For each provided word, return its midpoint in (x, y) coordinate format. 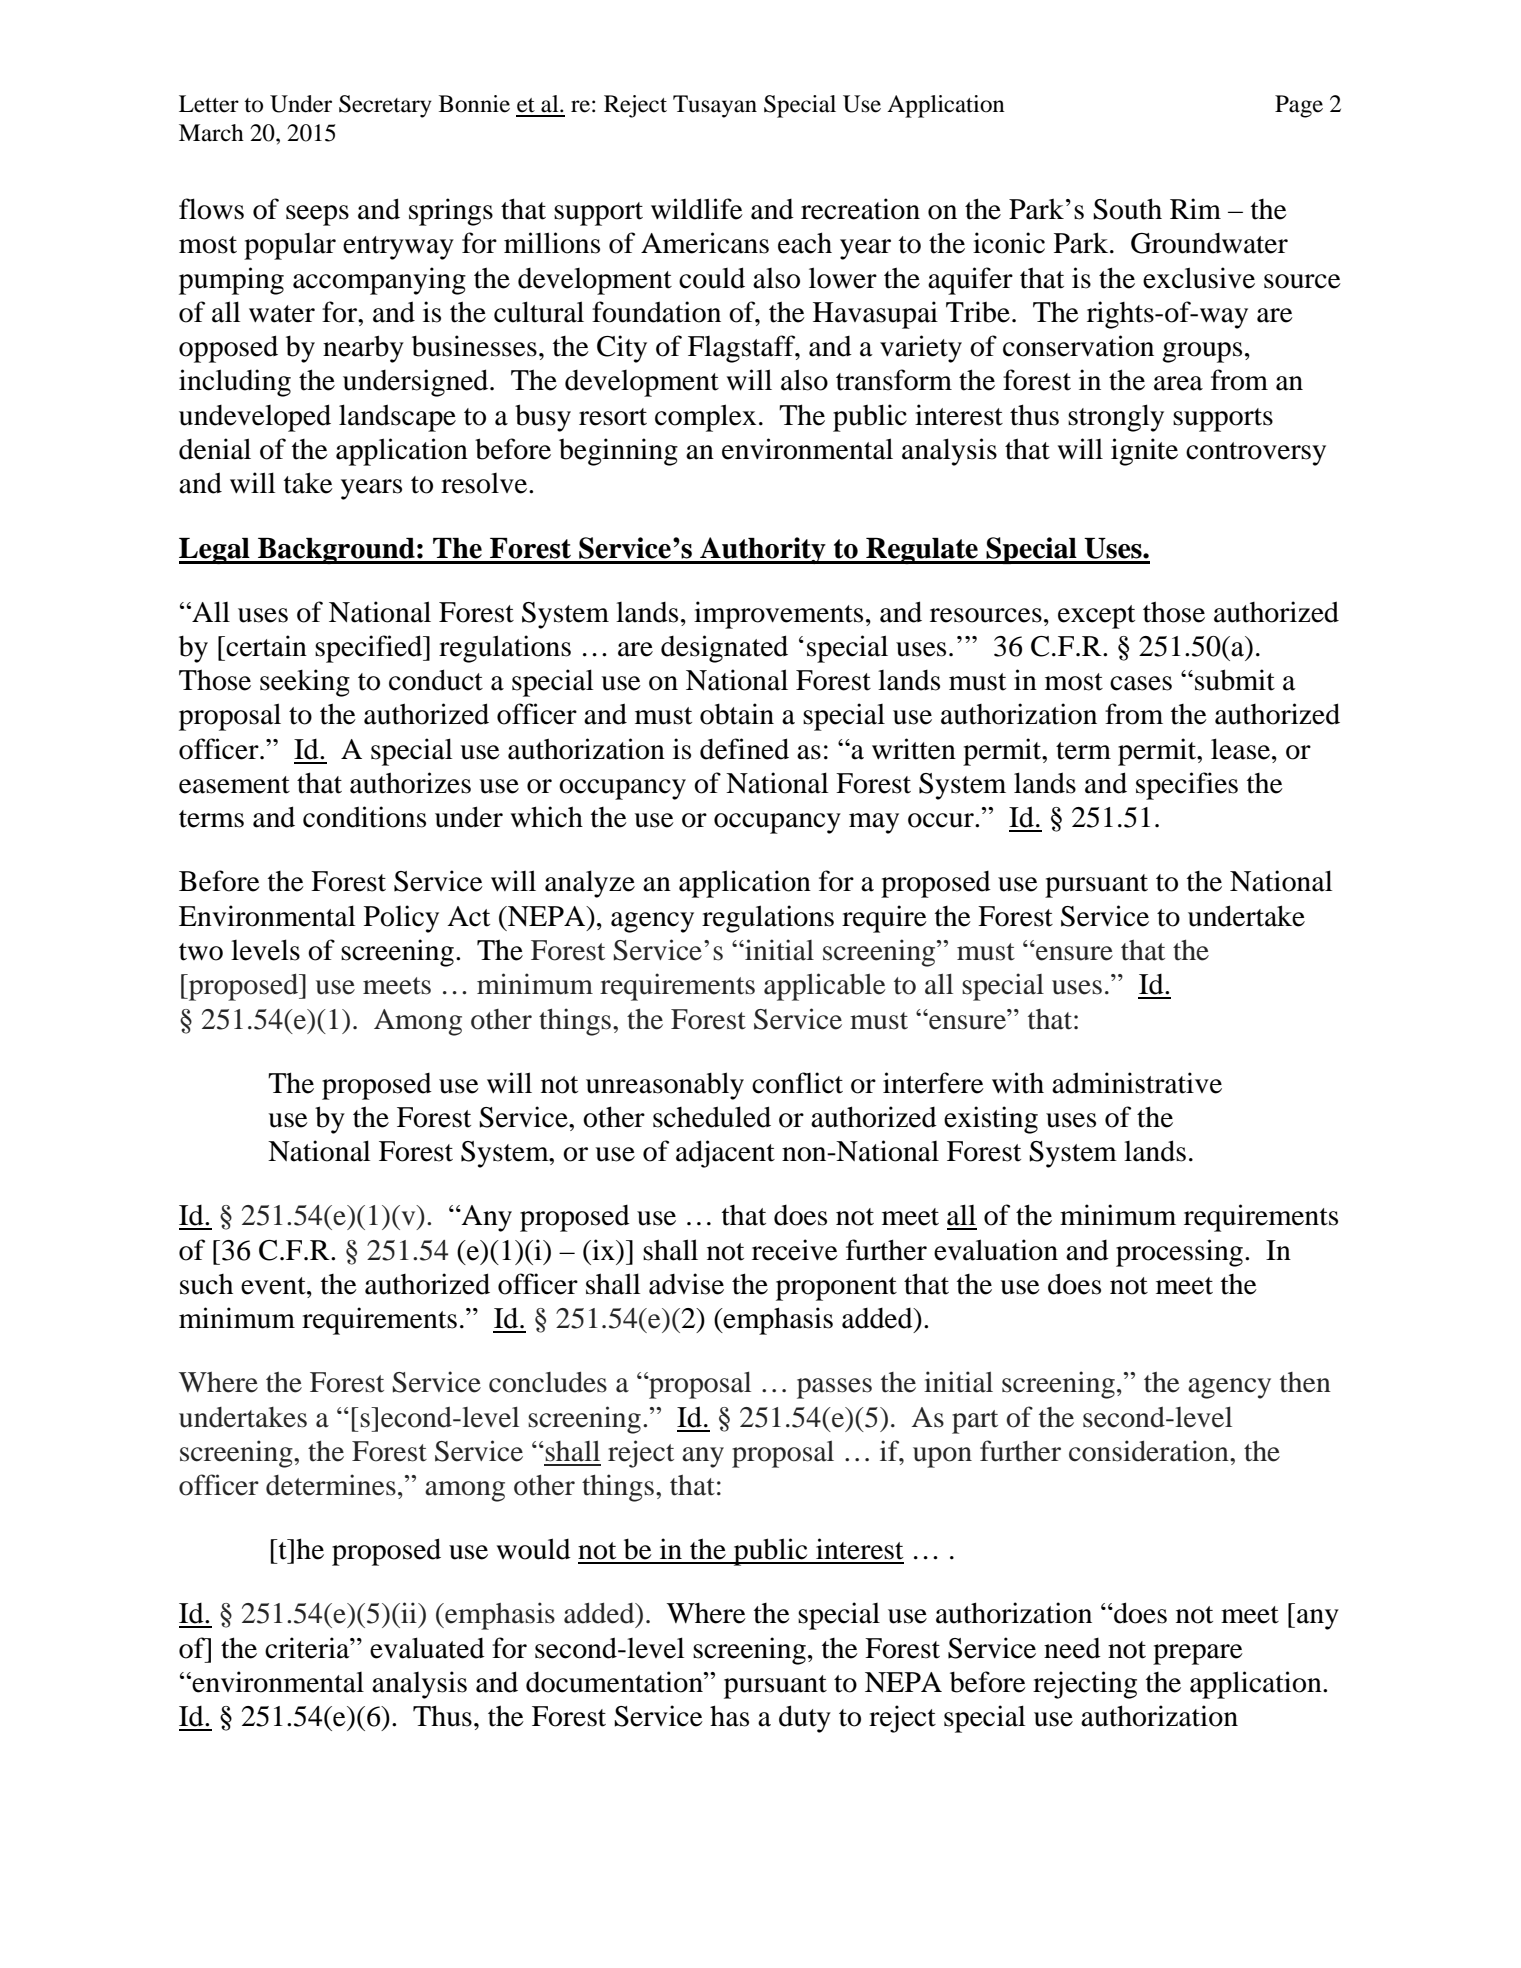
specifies (1187, 786)
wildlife (697, 209)
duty (805, 1719)
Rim (1195, 208)
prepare (1198, 1654)
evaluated (427, 1648)
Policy (401, 919)
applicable (824, 987)
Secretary (385, 106)
